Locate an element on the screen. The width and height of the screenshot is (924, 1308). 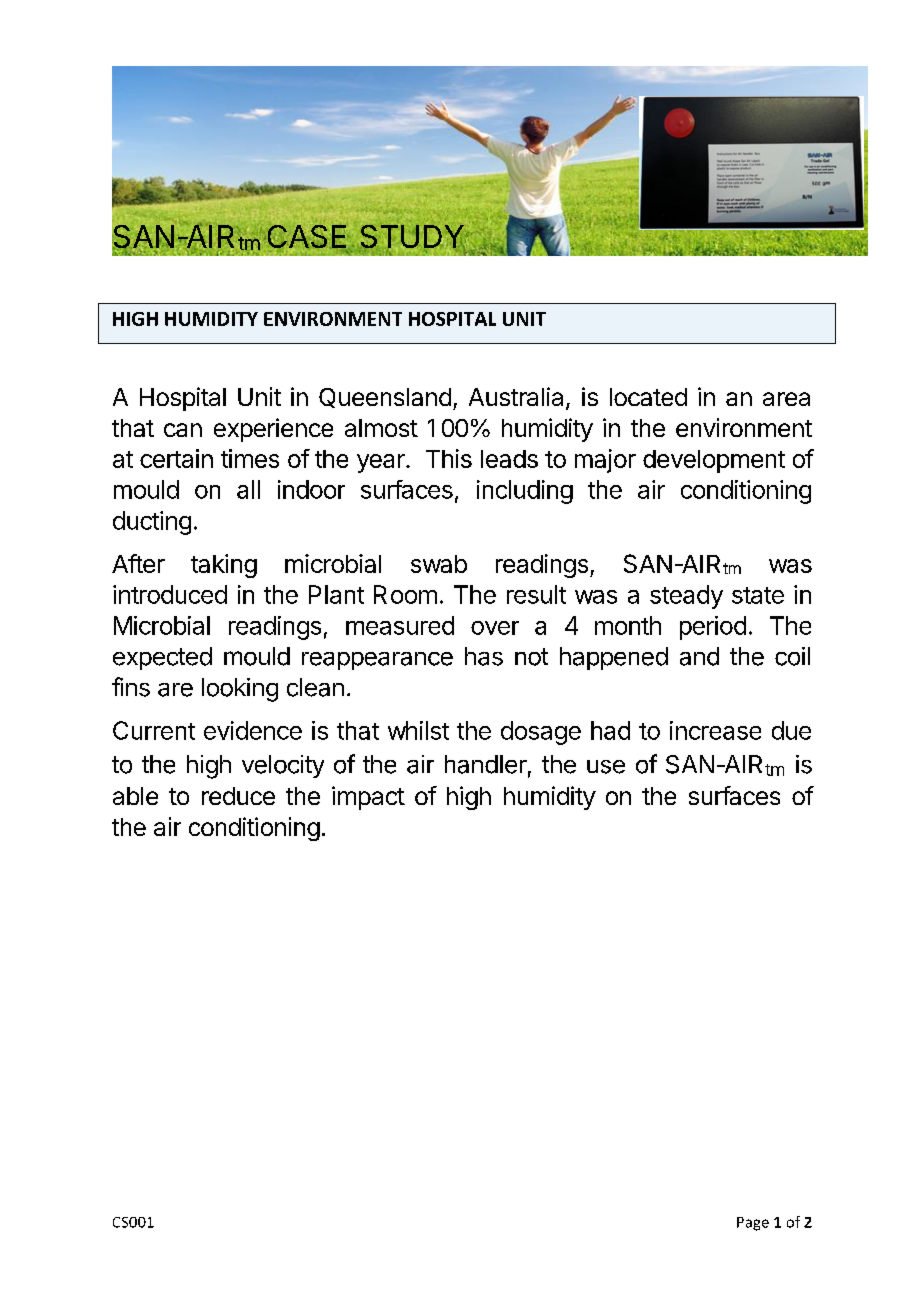
use is located at coordinates (606, 767).
